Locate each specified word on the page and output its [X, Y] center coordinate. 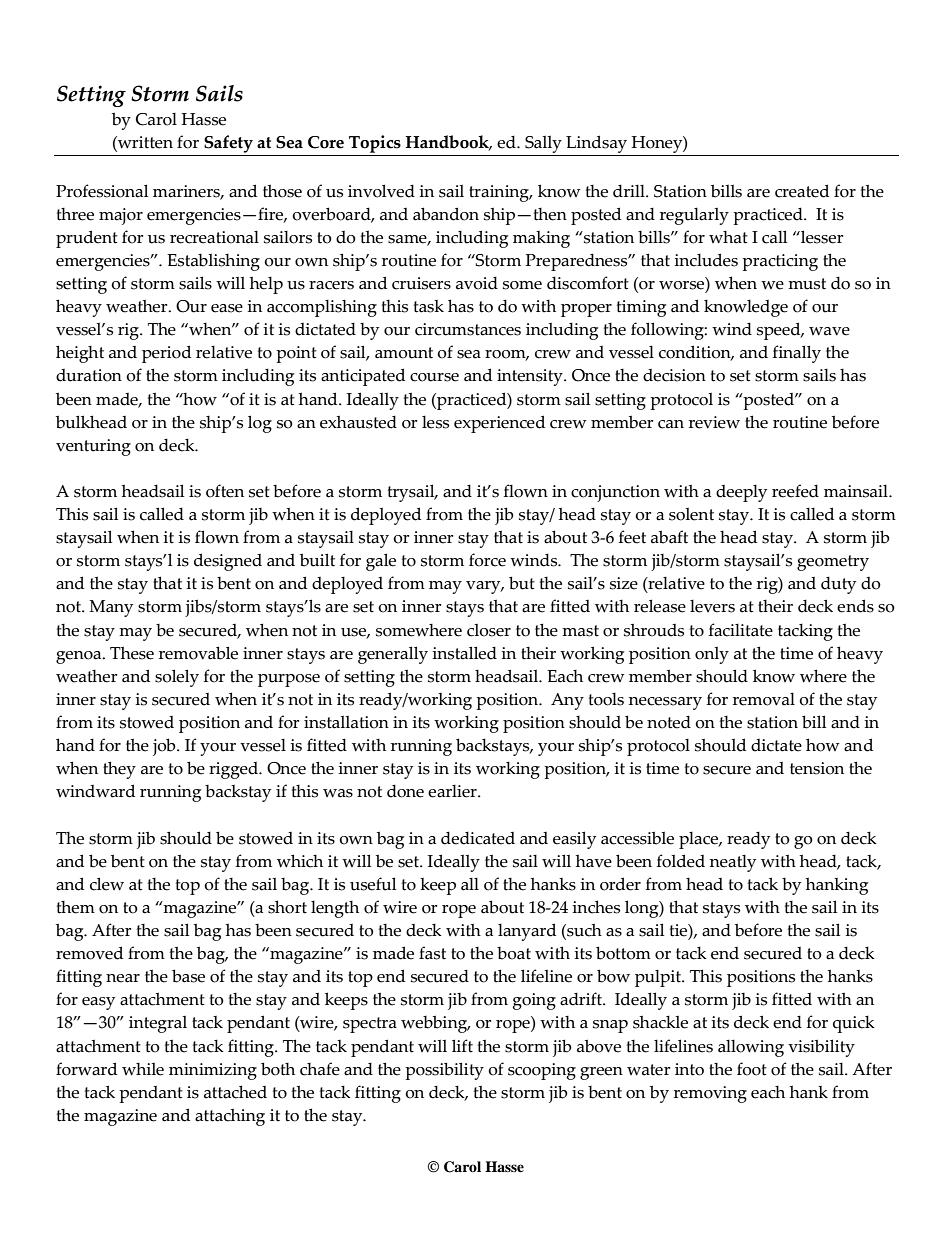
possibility [444, 1071]
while [143, 1069]
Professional [102, 191]
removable [198, 653]
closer [489, 630]
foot [752, 1069]
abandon [446, 214]
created [802, 191]
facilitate [741, 630]
